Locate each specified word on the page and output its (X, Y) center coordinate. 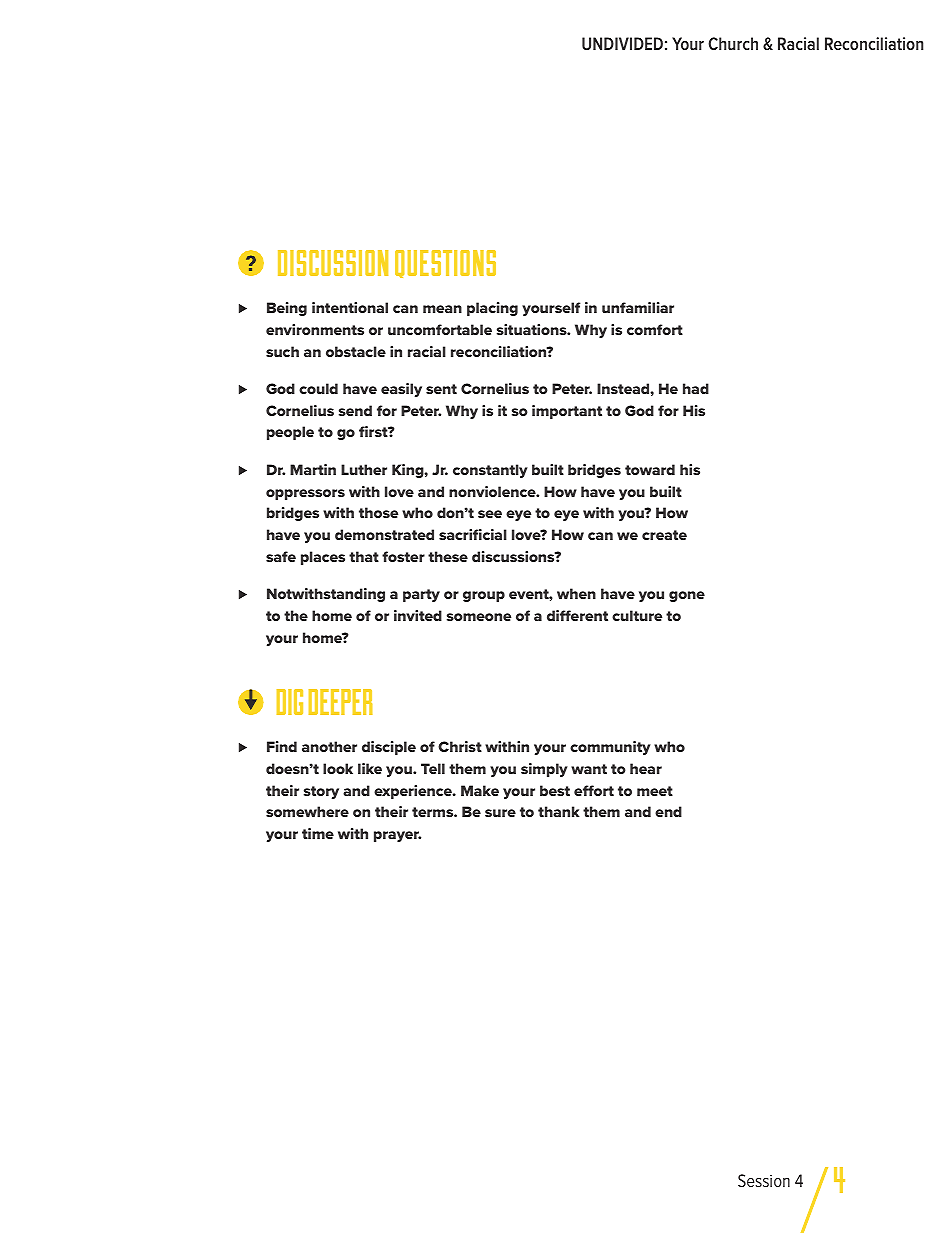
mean (442, 309)
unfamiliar (638, 307)
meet (655, 791)
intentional (350, 307)
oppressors (305, 494)
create (664, 535)
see (490, 514)
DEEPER (341, 702)
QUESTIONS (445, 264)
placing (492, 309)
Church (733, 43)
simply (544, 770)
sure (500, 813)
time (318, 833)
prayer (397, 836)
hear (646, 768)
